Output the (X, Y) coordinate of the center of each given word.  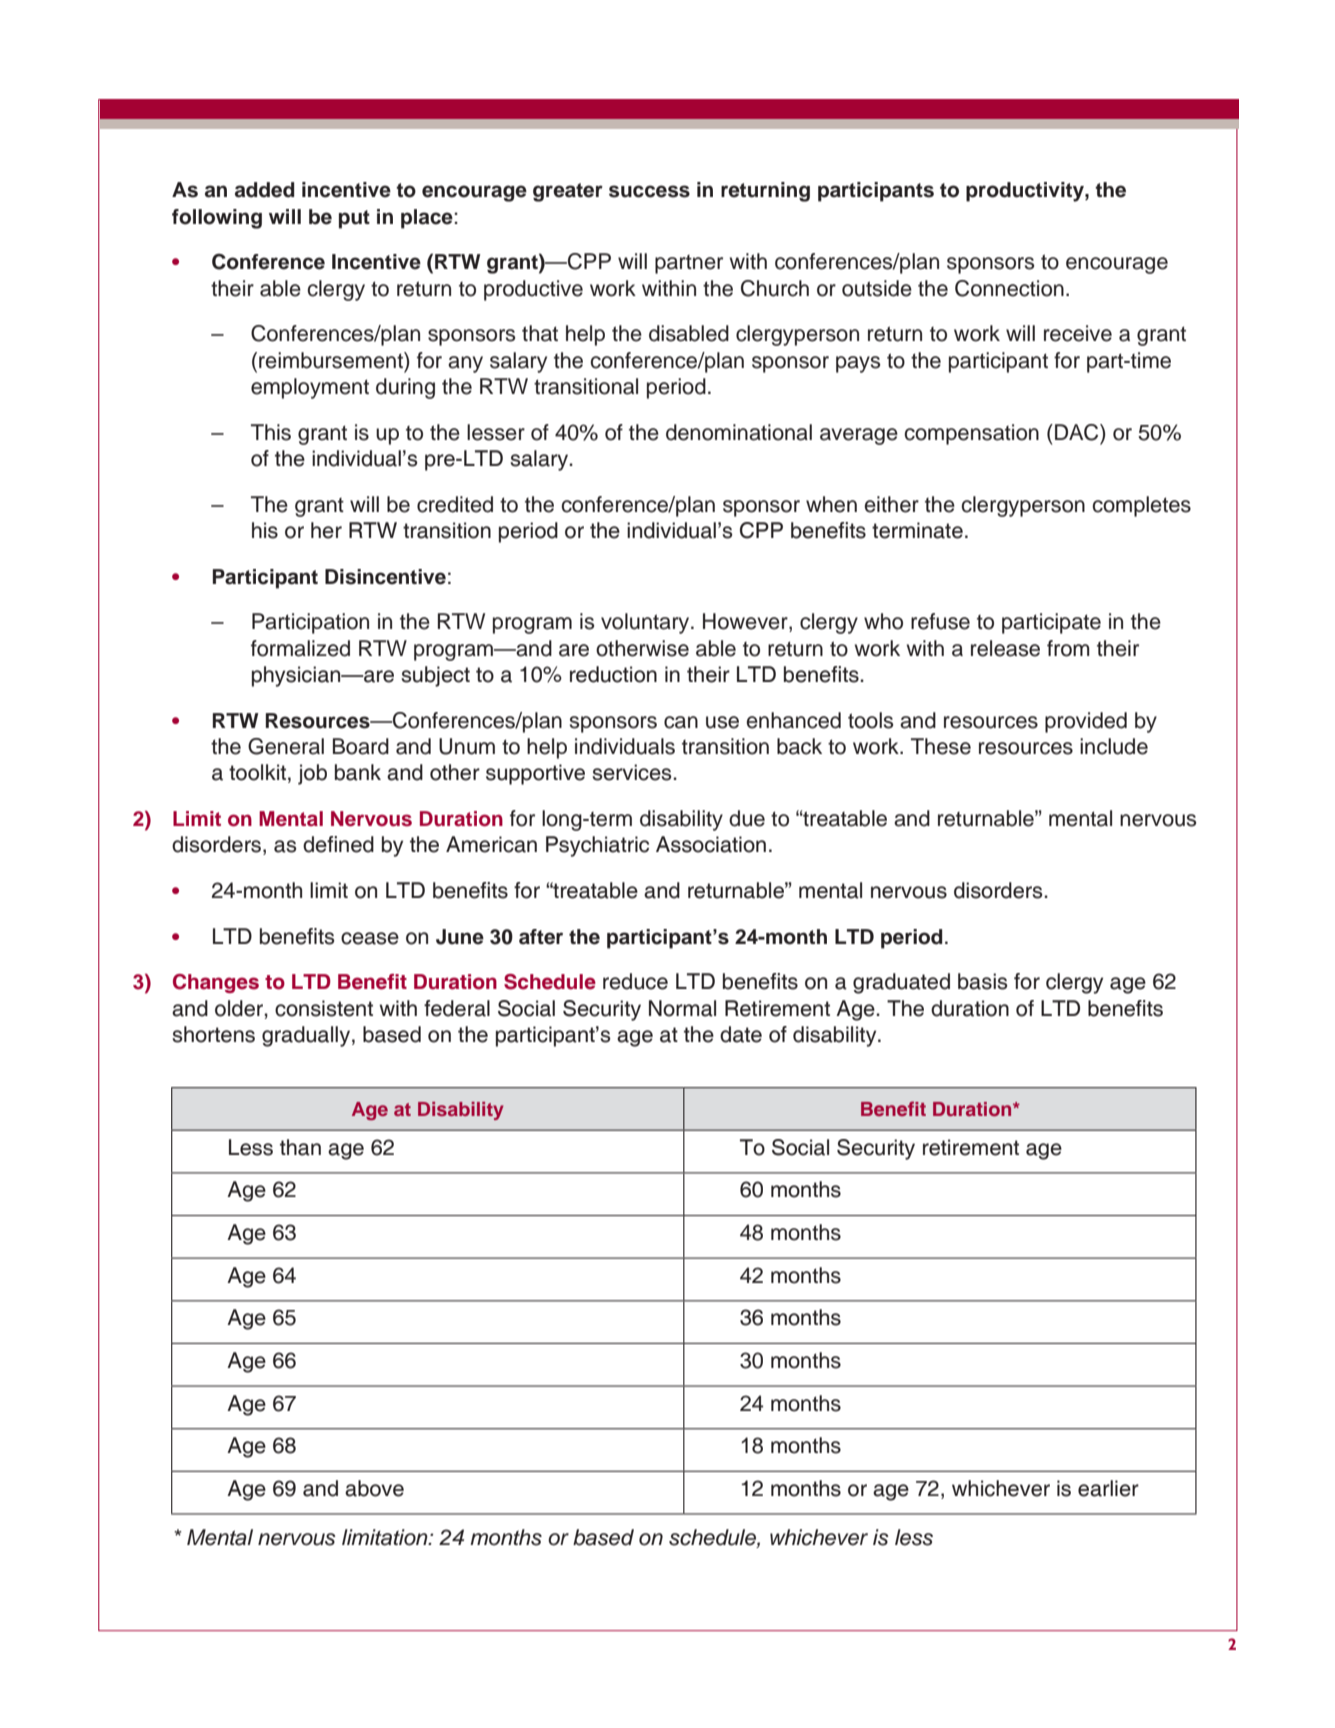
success (649, 191)
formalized (300, 648)
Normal (682, 1008)
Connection (1009, 288)
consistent (324, 1008)
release (1005, 648)
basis (983, 981)
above (374, 1488)
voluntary (646, 623)
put (354, 219)
